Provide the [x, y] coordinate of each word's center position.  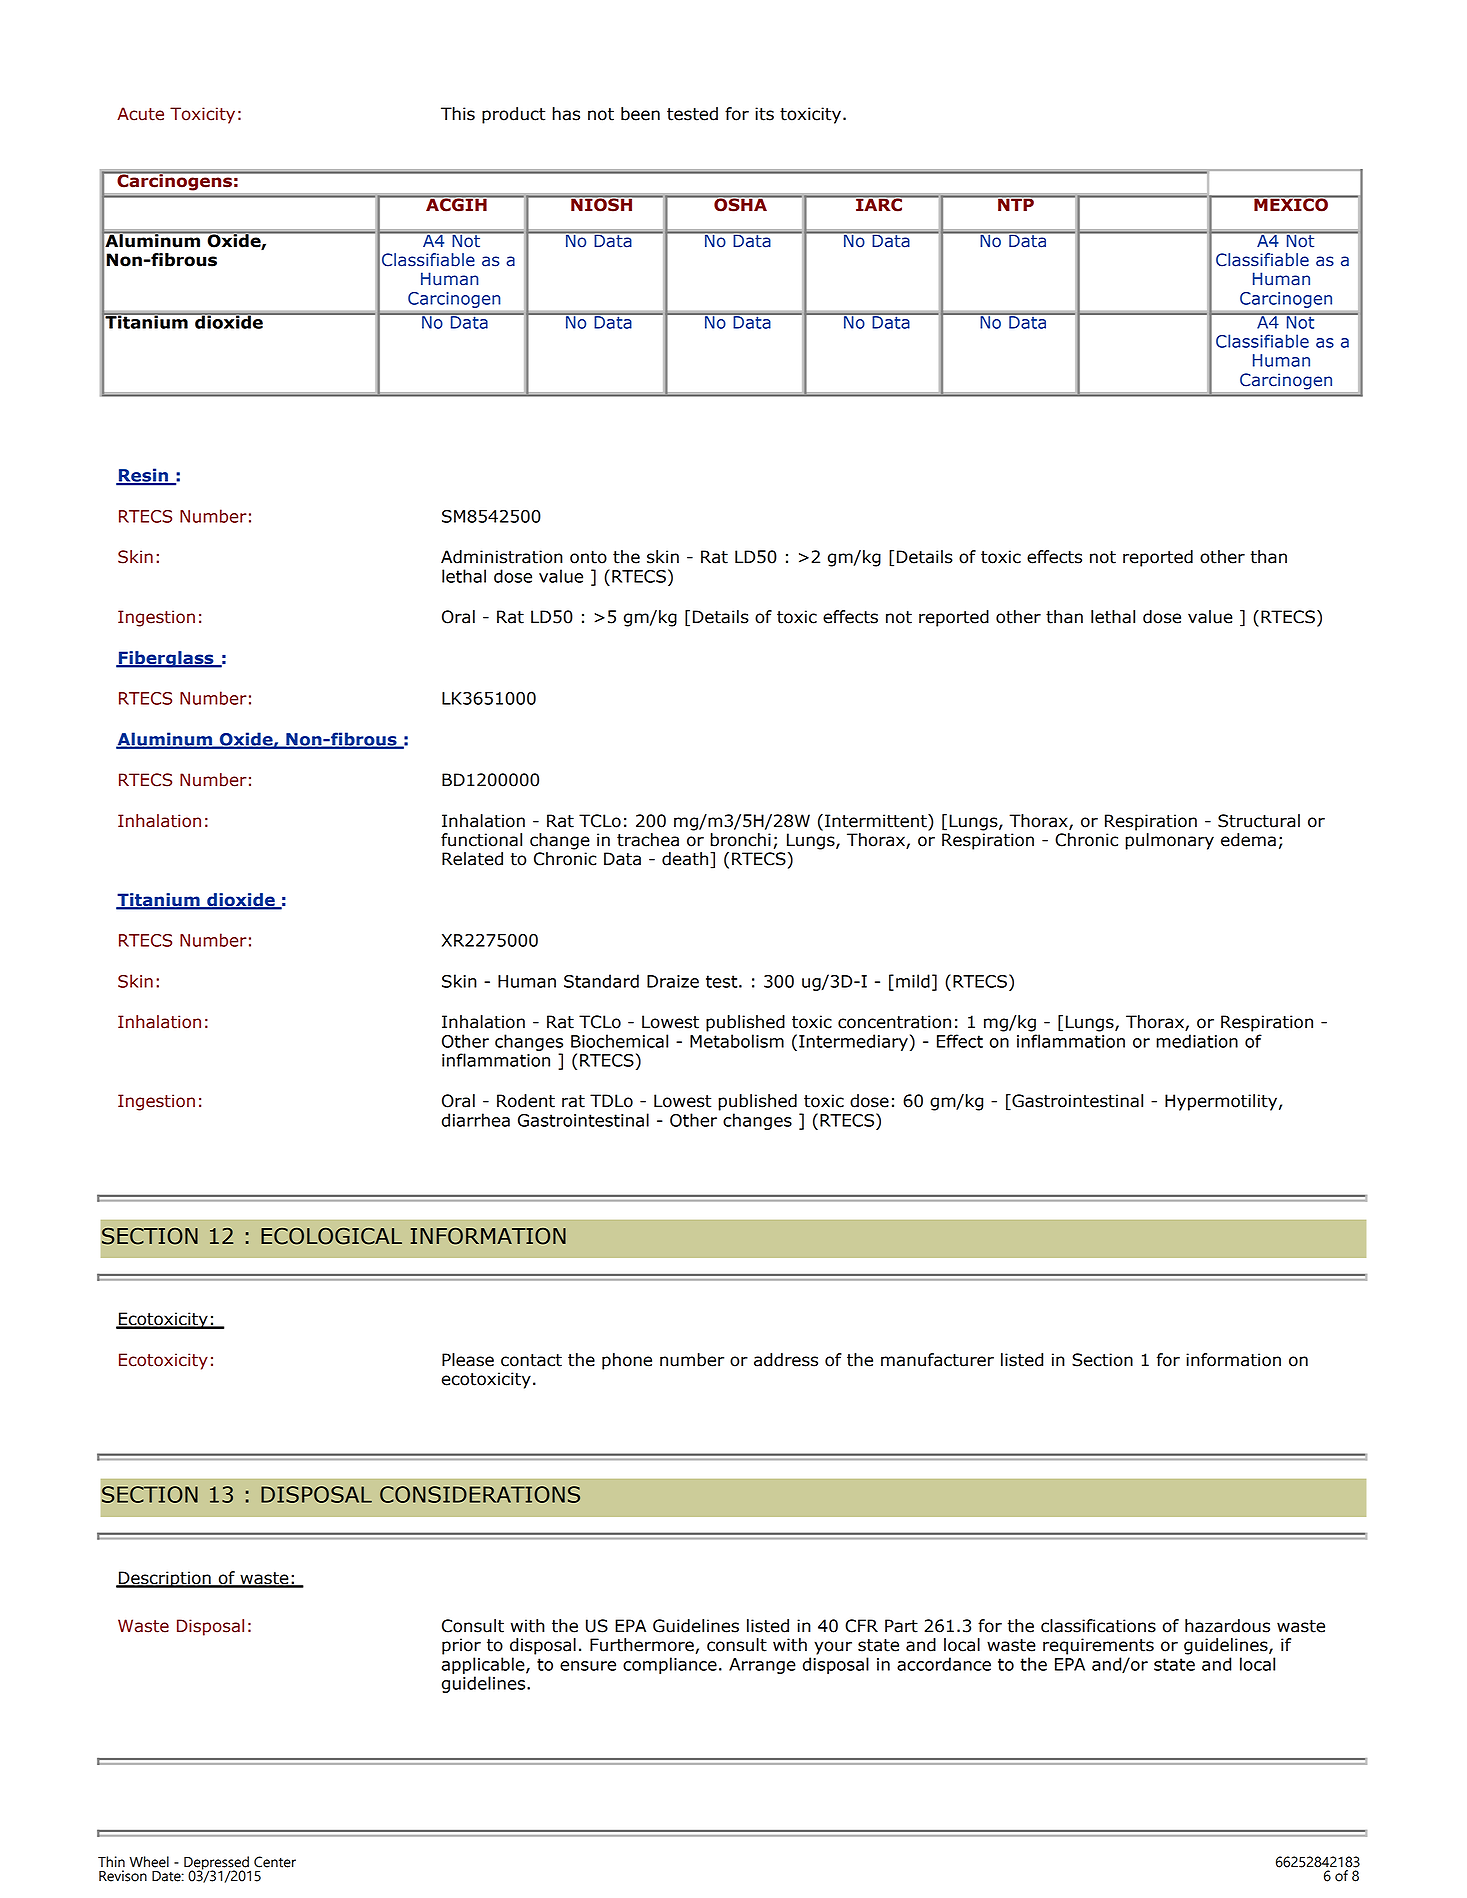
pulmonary [1169, 841]
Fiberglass [166, 659]
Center [275, 1862]
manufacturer [937, 1360]
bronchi [740, 840]
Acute [140, 114]
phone [627, 1361]
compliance [670, 1665]
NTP [1016, 203]
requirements [1098, 1646]
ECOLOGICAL [331, 1236]
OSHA [740, 203]
